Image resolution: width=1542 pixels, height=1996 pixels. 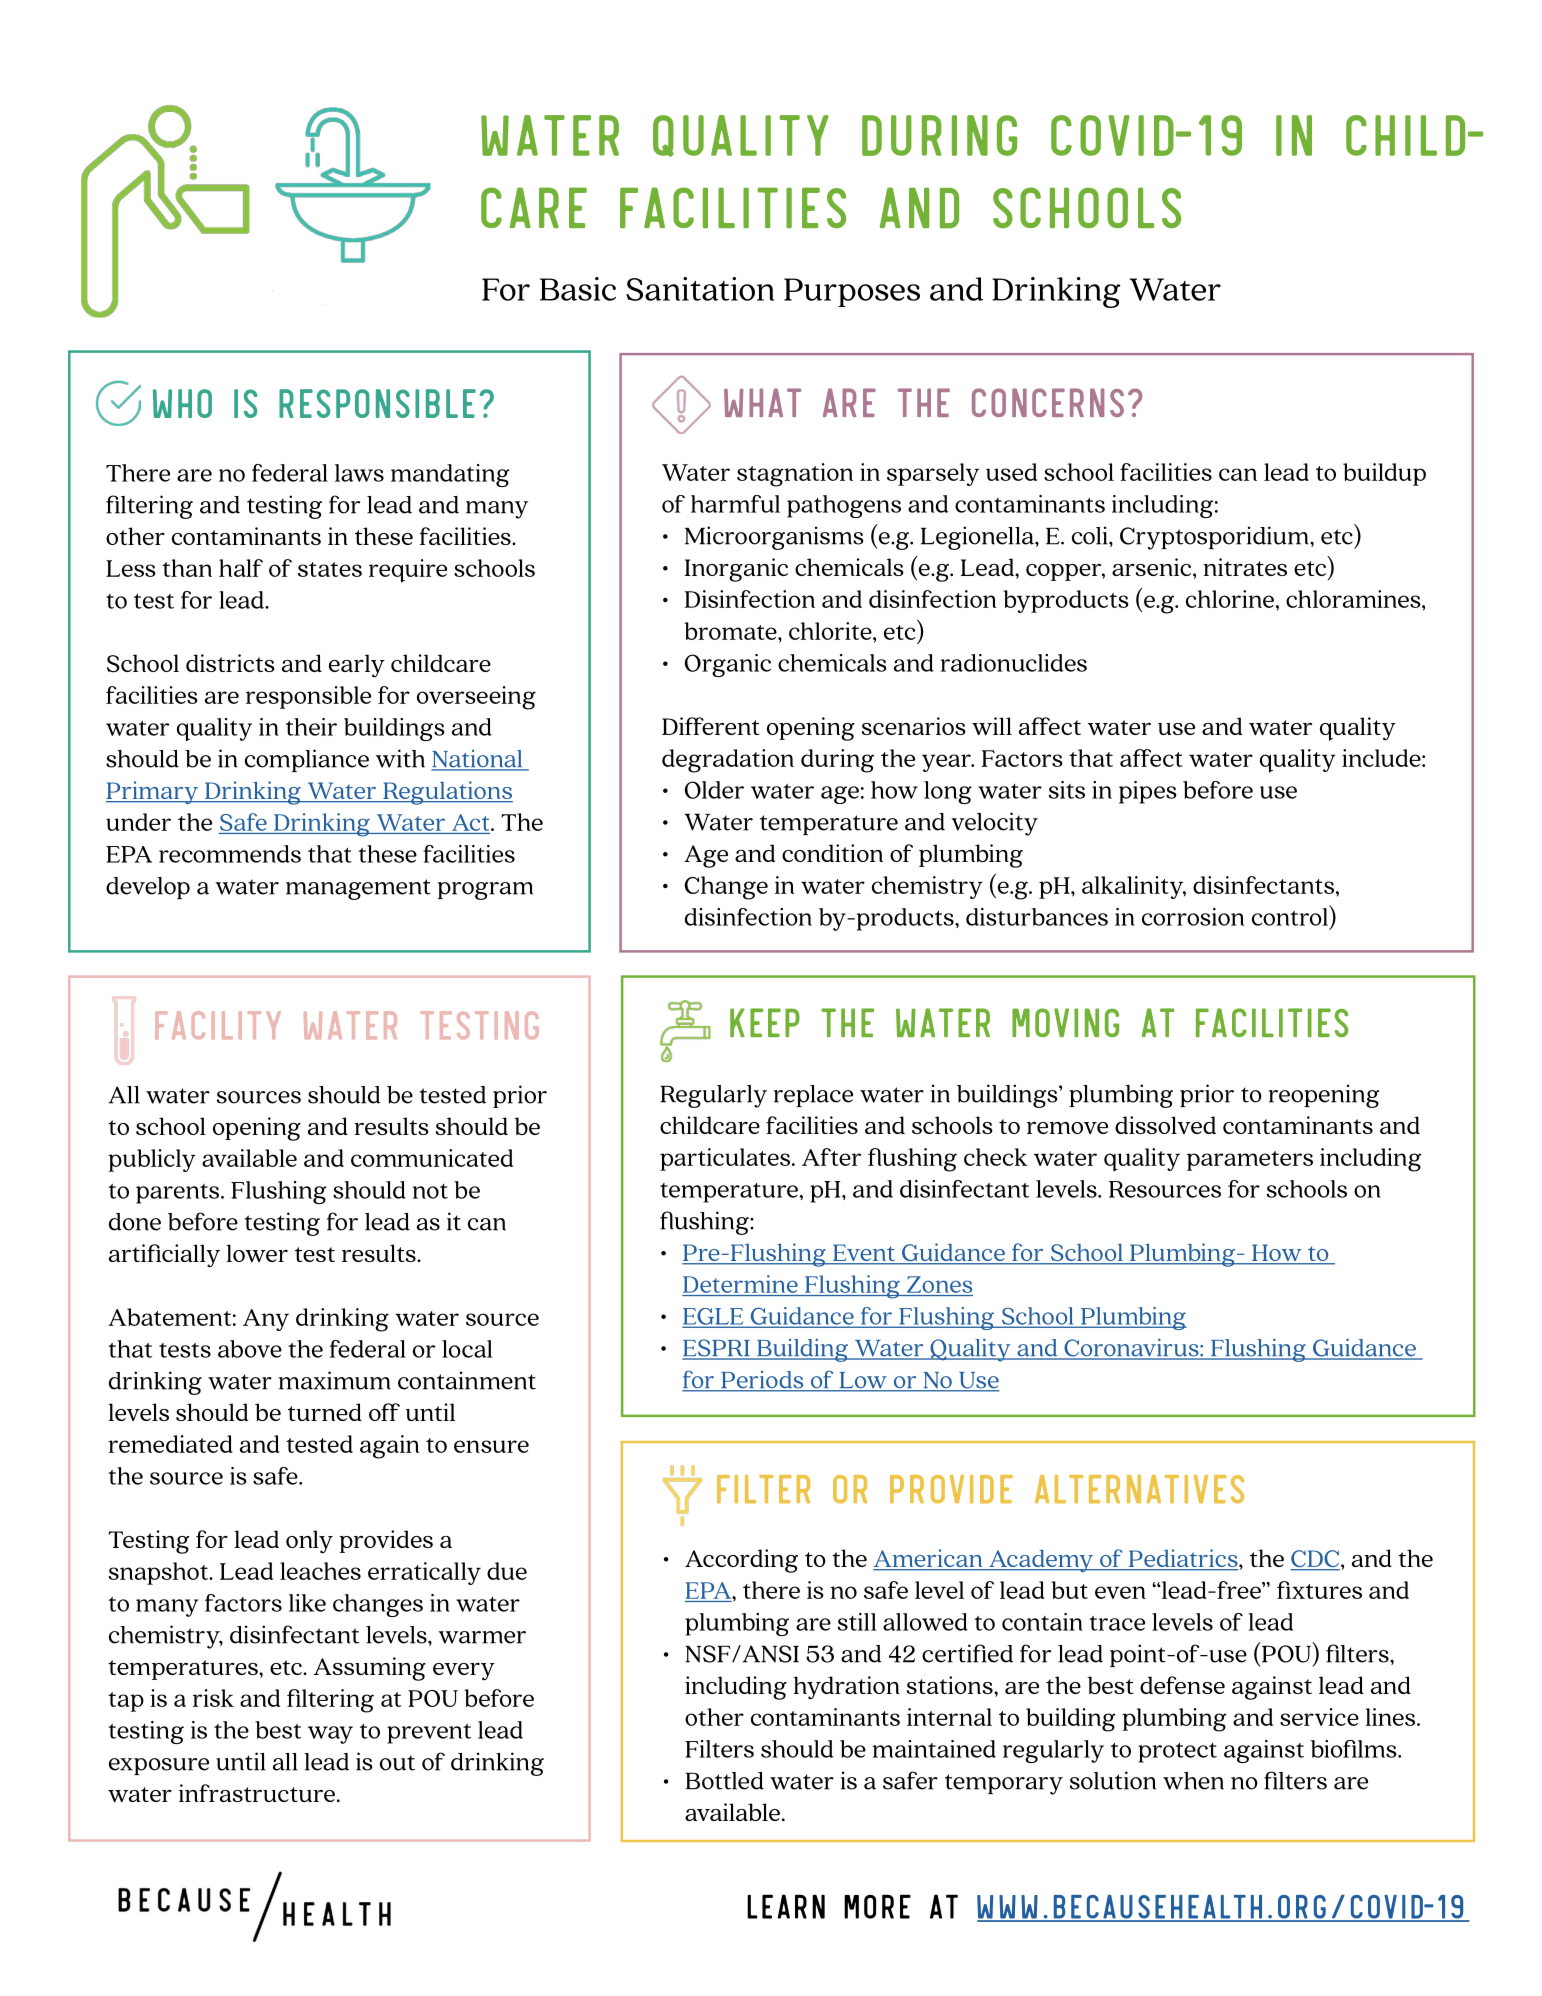 What do you see at coordinates (1048, 402) in the screenshot?
I see `CONCERNS` at bounding box center [1048, 402].
